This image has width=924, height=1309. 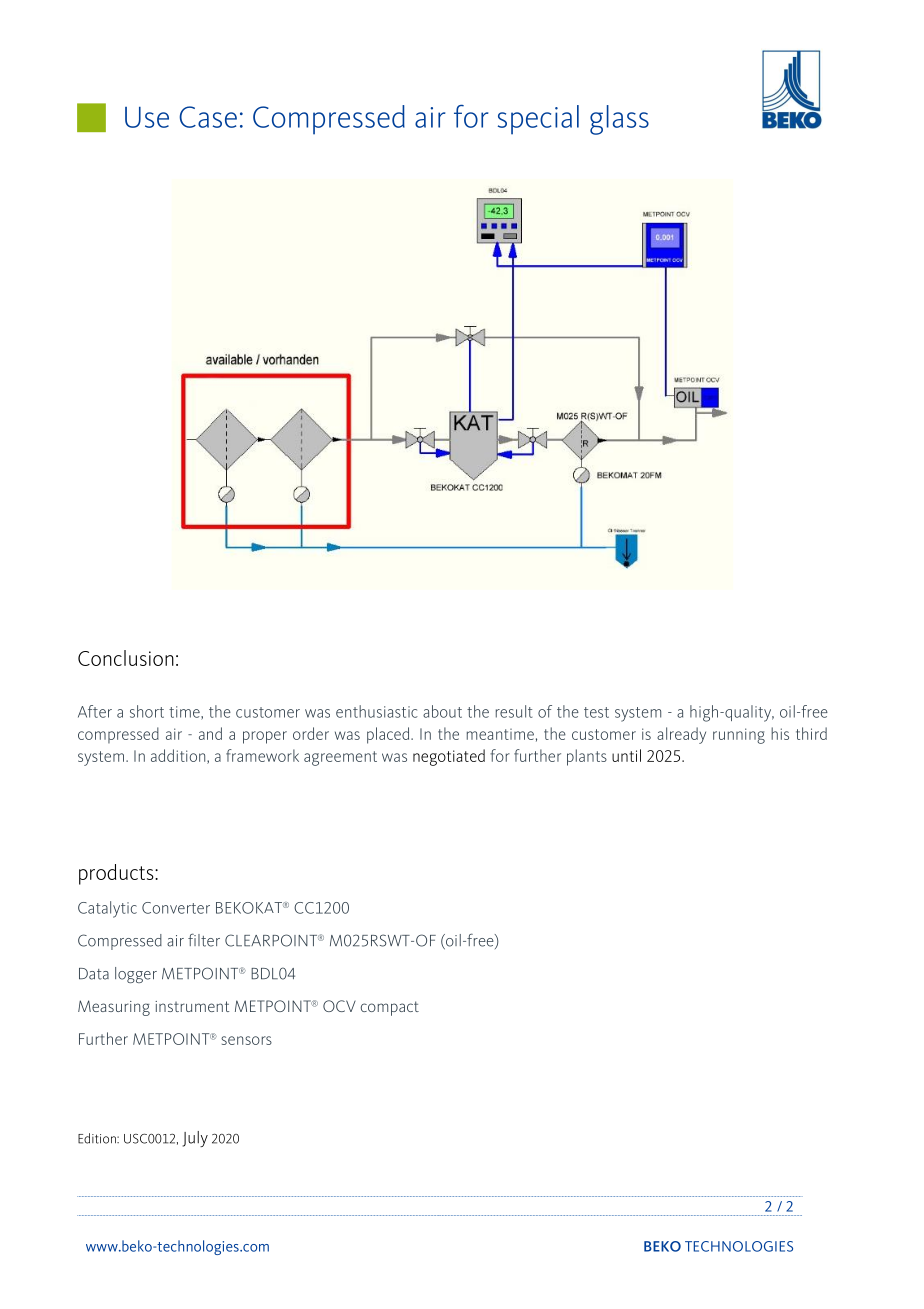 I want to click on special, so click(x=538, y=120).
